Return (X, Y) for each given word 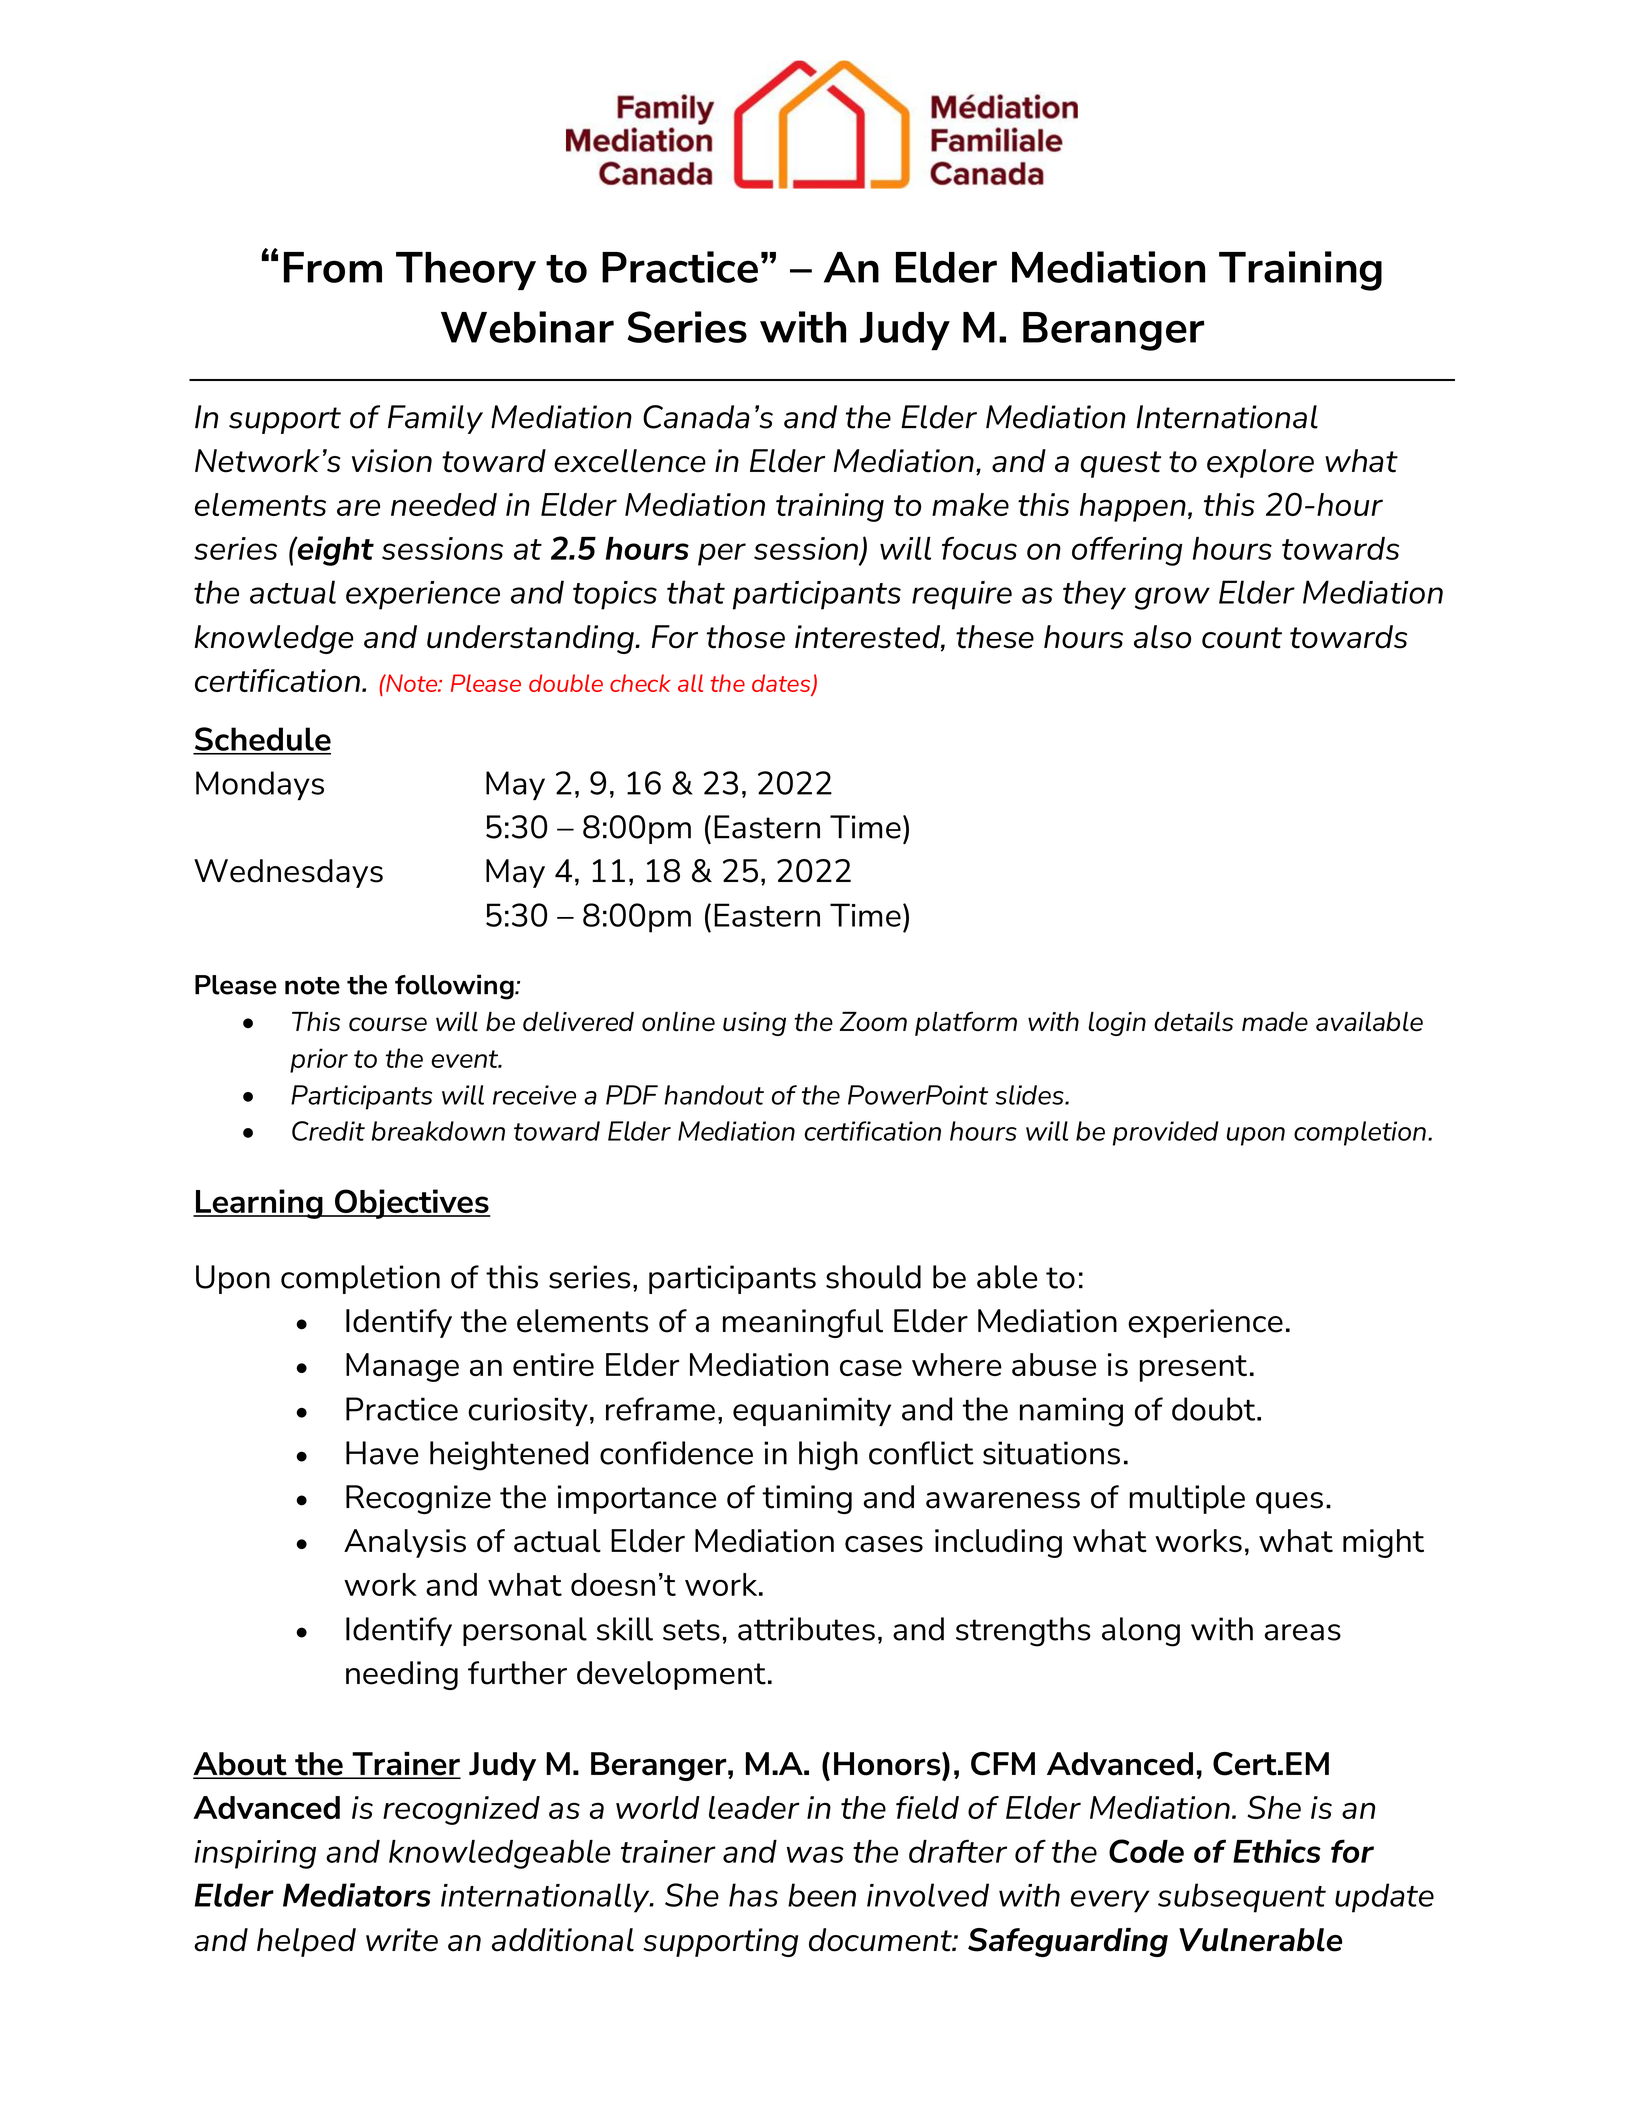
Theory (466, 271)
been (822, 1895)
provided (1166, 1133)
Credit (328, 1131)
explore (1260, 463)
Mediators (357, 1895)
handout (714, 1095)
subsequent (1242, 1898)
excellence (630, 461)
